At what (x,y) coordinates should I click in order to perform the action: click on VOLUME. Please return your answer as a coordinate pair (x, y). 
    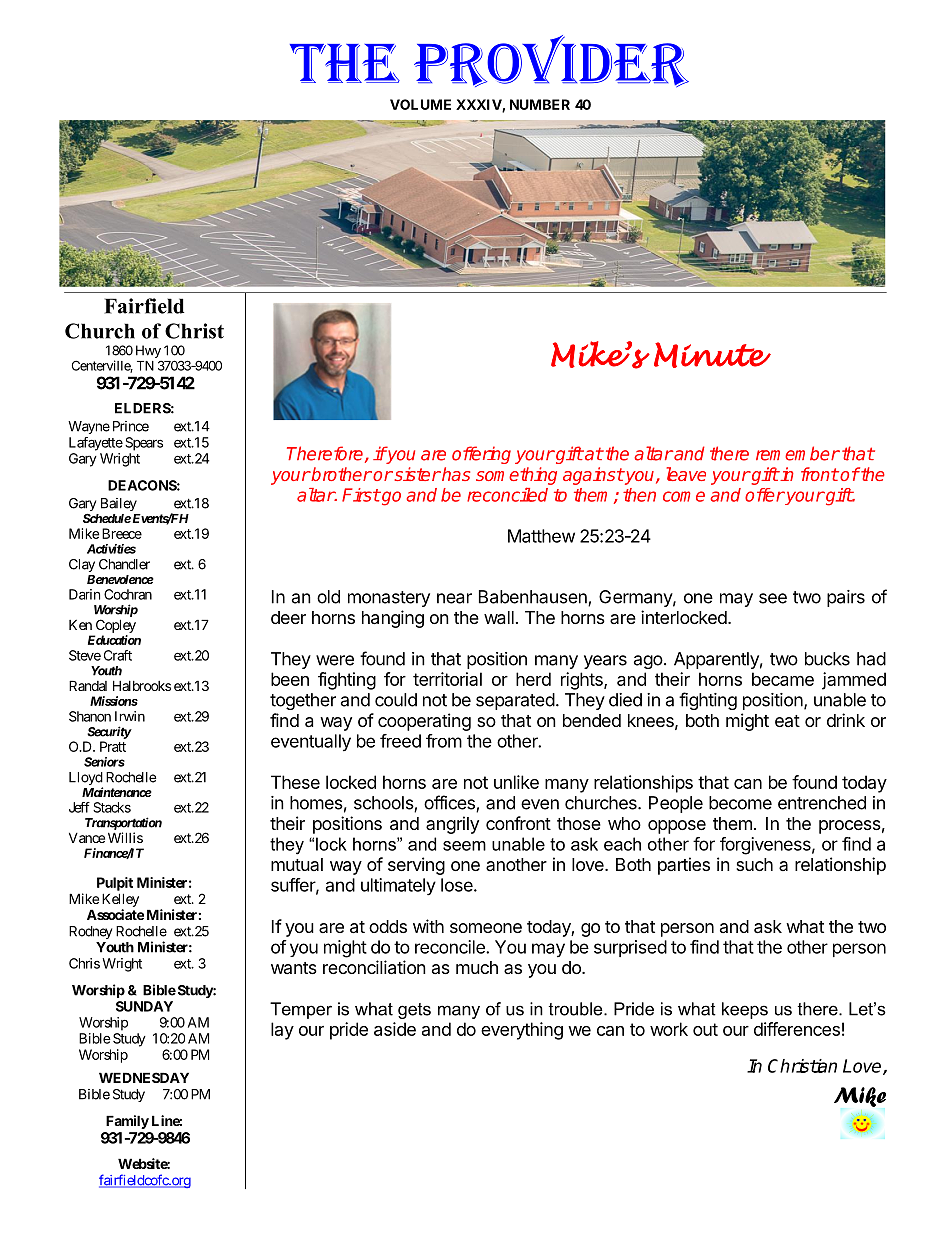
    Looking at the image, I should click on (420, 104).
